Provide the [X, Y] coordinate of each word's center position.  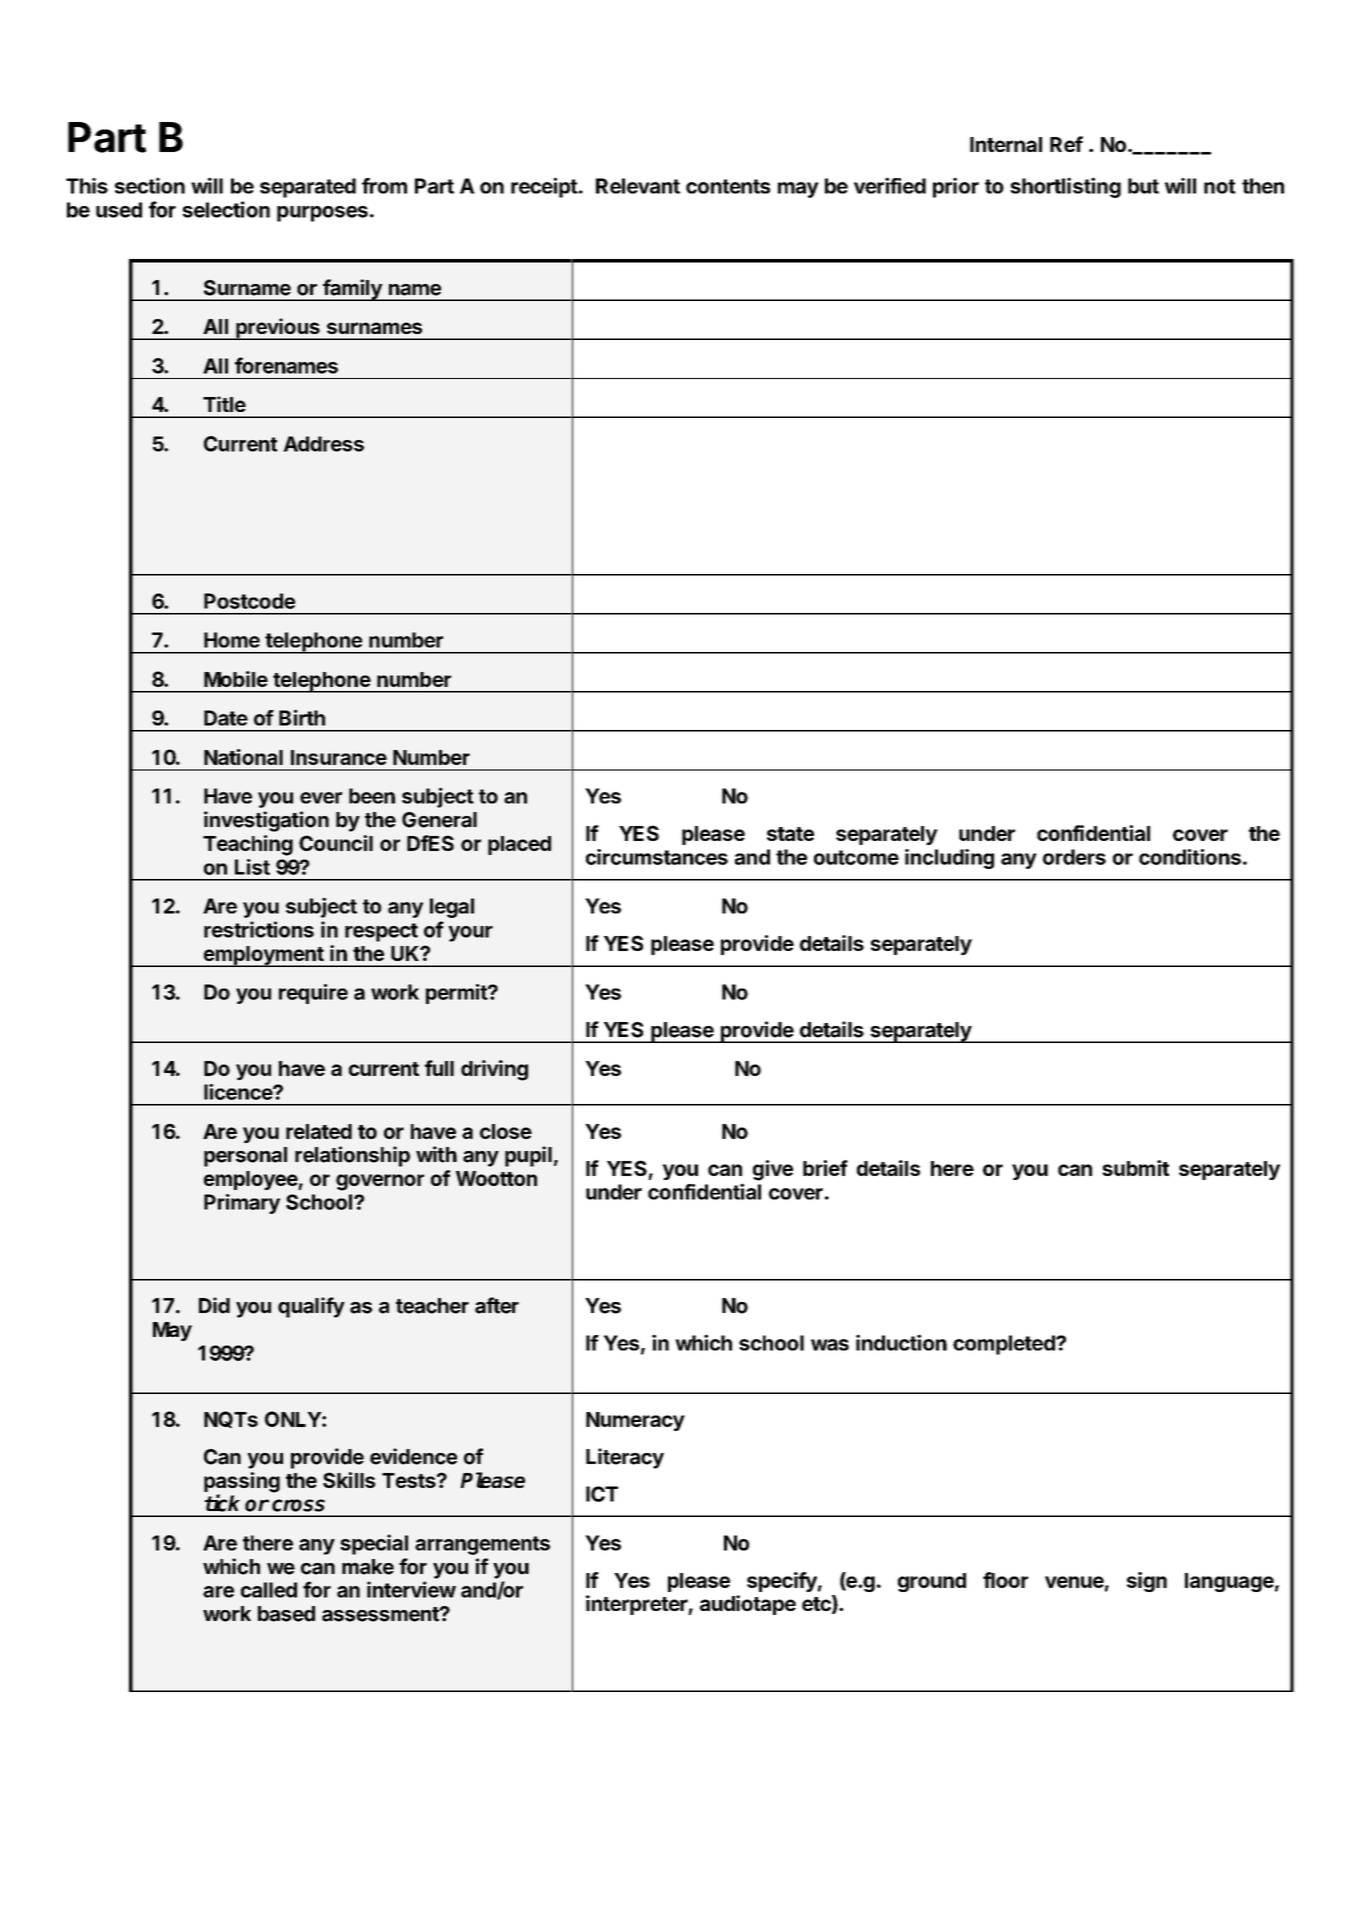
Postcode [249, 601]
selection [226, 209]
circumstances [657, 857]
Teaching [248, 845]
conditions [1190, 857]
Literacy [625, 1458]
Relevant [638, 186]
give [773, 1170]
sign [1147, 1582]
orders [1074, 857]
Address [323, 444]
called [269, 1590]
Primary [242, 1204]
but [1143, 186]
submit [1135, 1168]
